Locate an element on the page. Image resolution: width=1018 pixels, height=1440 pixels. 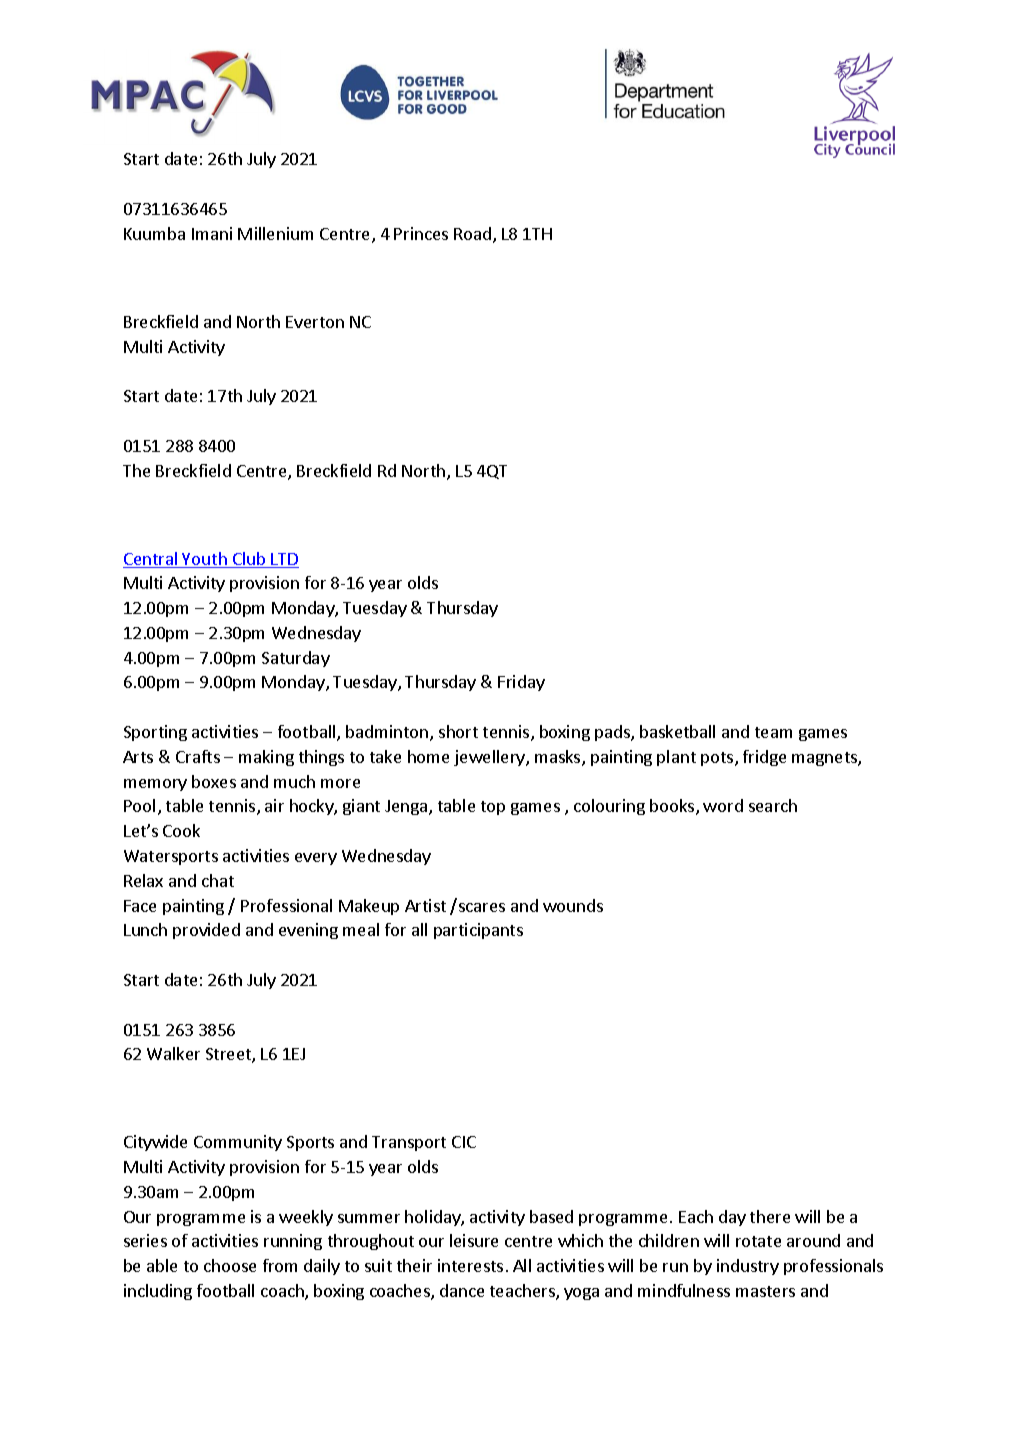
team is located at coordinates (773, 732).
